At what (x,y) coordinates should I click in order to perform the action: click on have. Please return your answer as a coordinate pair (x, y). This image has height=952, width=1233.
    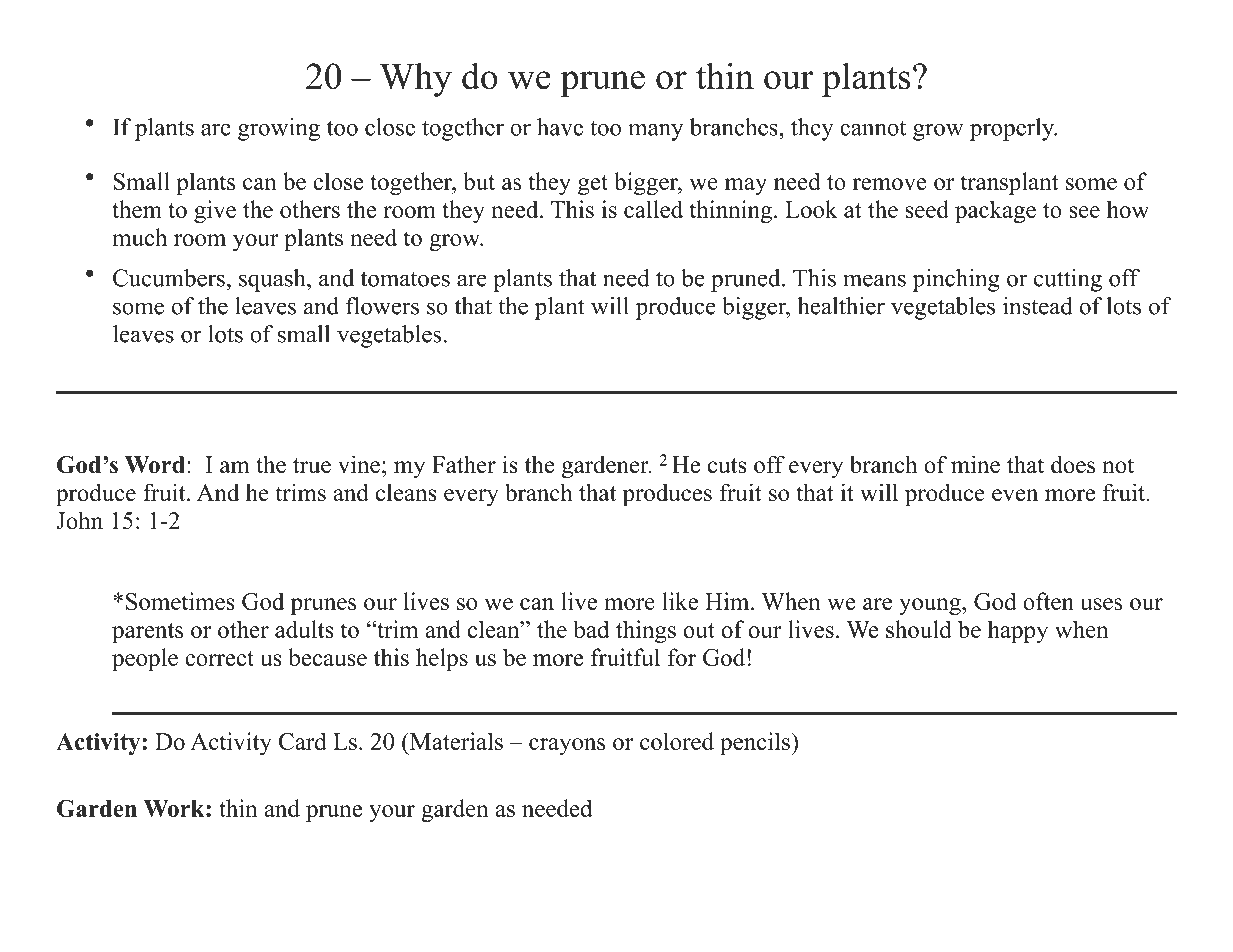
    Looking at the image, I should click on (560, 127).
